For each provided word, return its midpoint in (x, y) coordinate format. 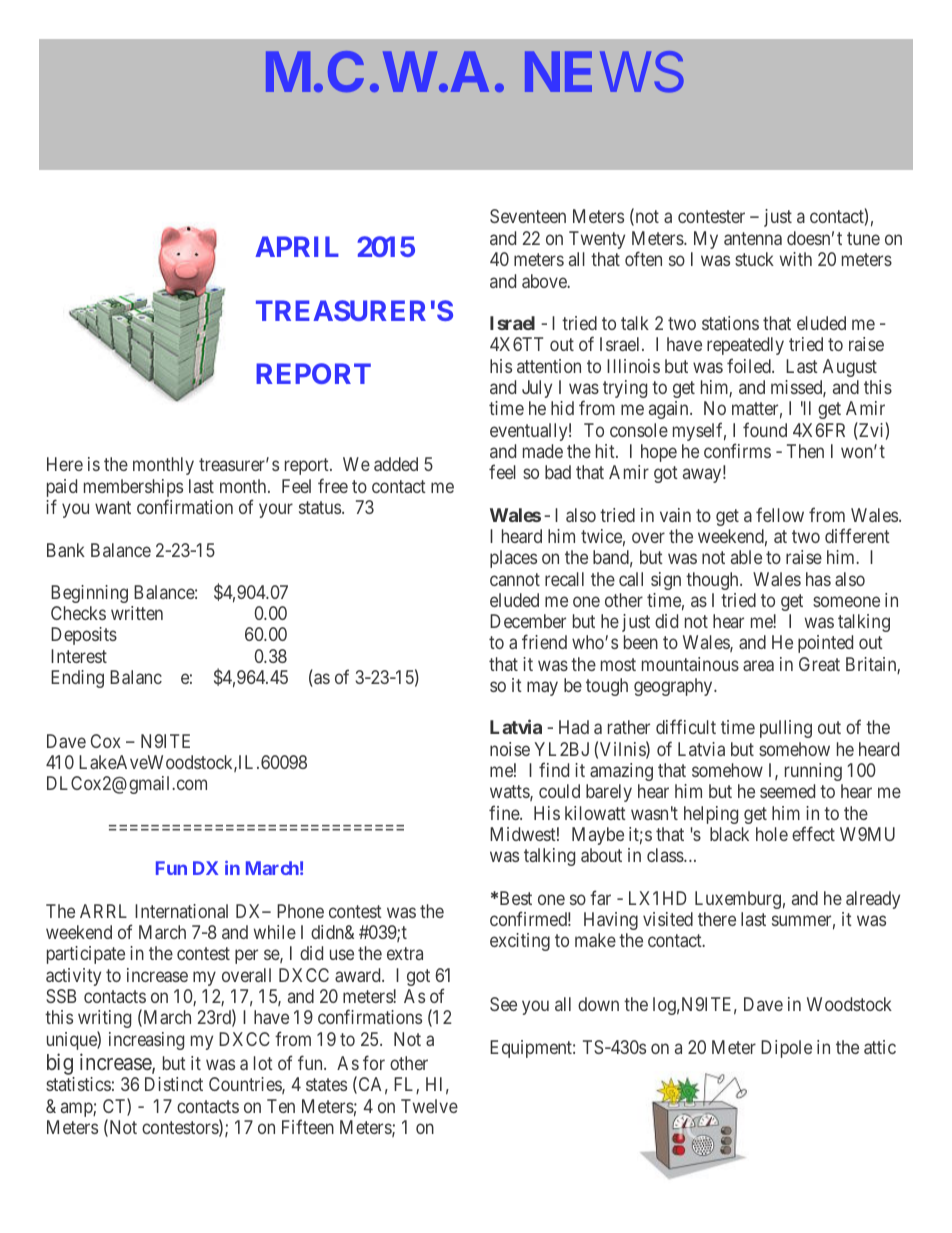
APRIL (297, 246)
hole (772, 834)
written (137, 613)
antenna (753, 238)
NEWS (604, 72)
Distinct (174, 1084)
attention (549, 366)
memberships (133, 489)
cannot (515, 579)
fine (505, 812)
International (181, 911)
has (818, 579)
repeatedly (745, 348)
